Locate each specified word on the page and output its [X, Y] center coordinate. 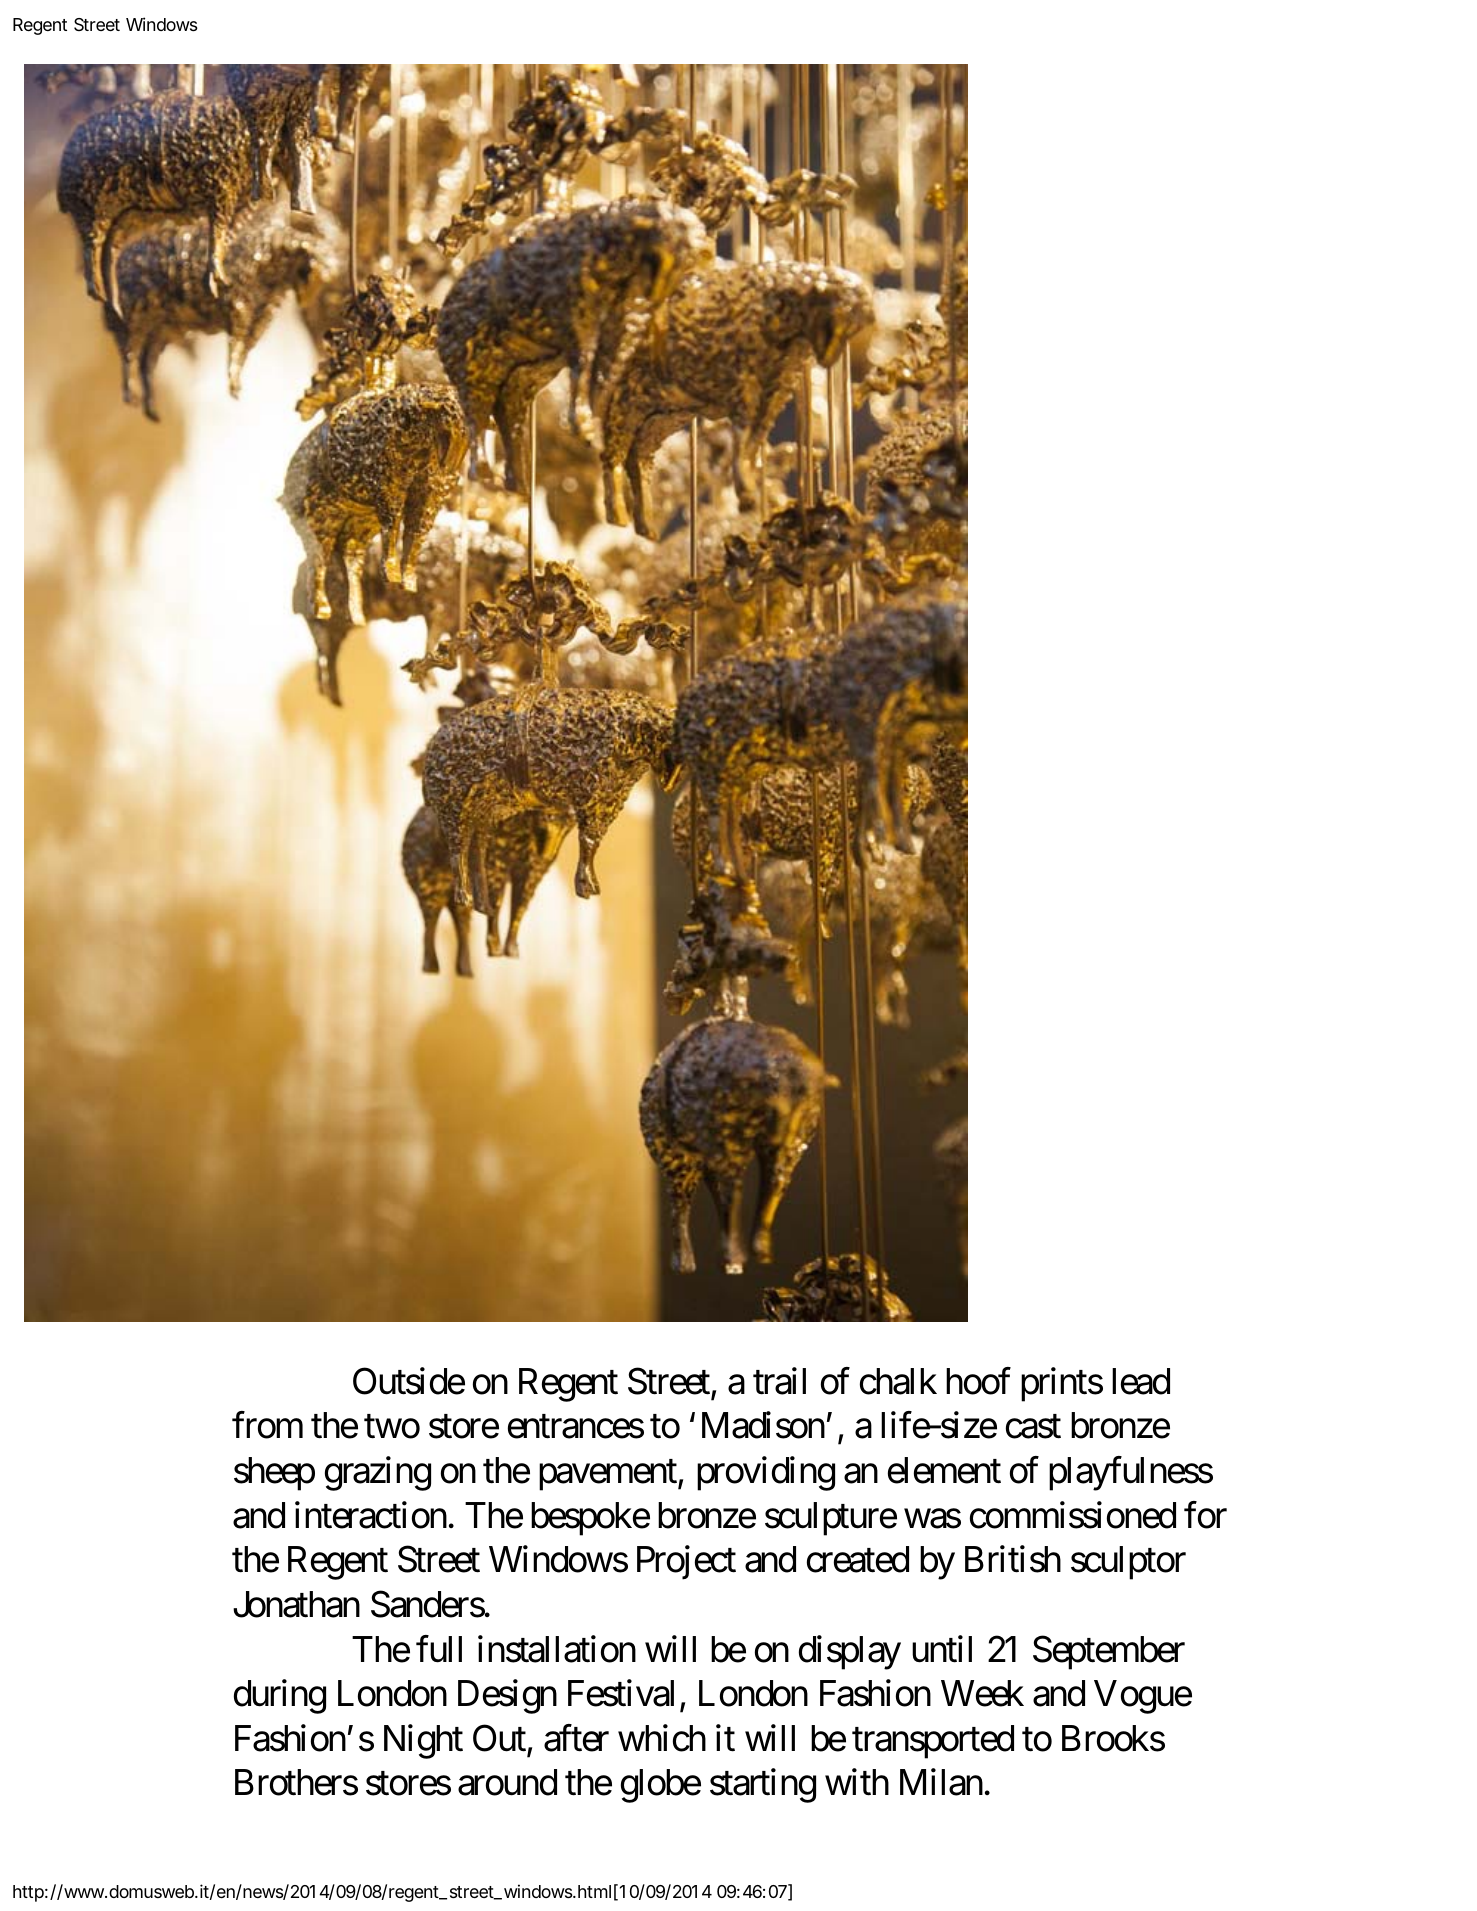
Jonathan [296, 1604]
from [267, 1425]
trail [779, 1381]
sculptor [1128, 1563]
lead [1141, 1381]
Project [686, 1563]
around [507, 1782]
